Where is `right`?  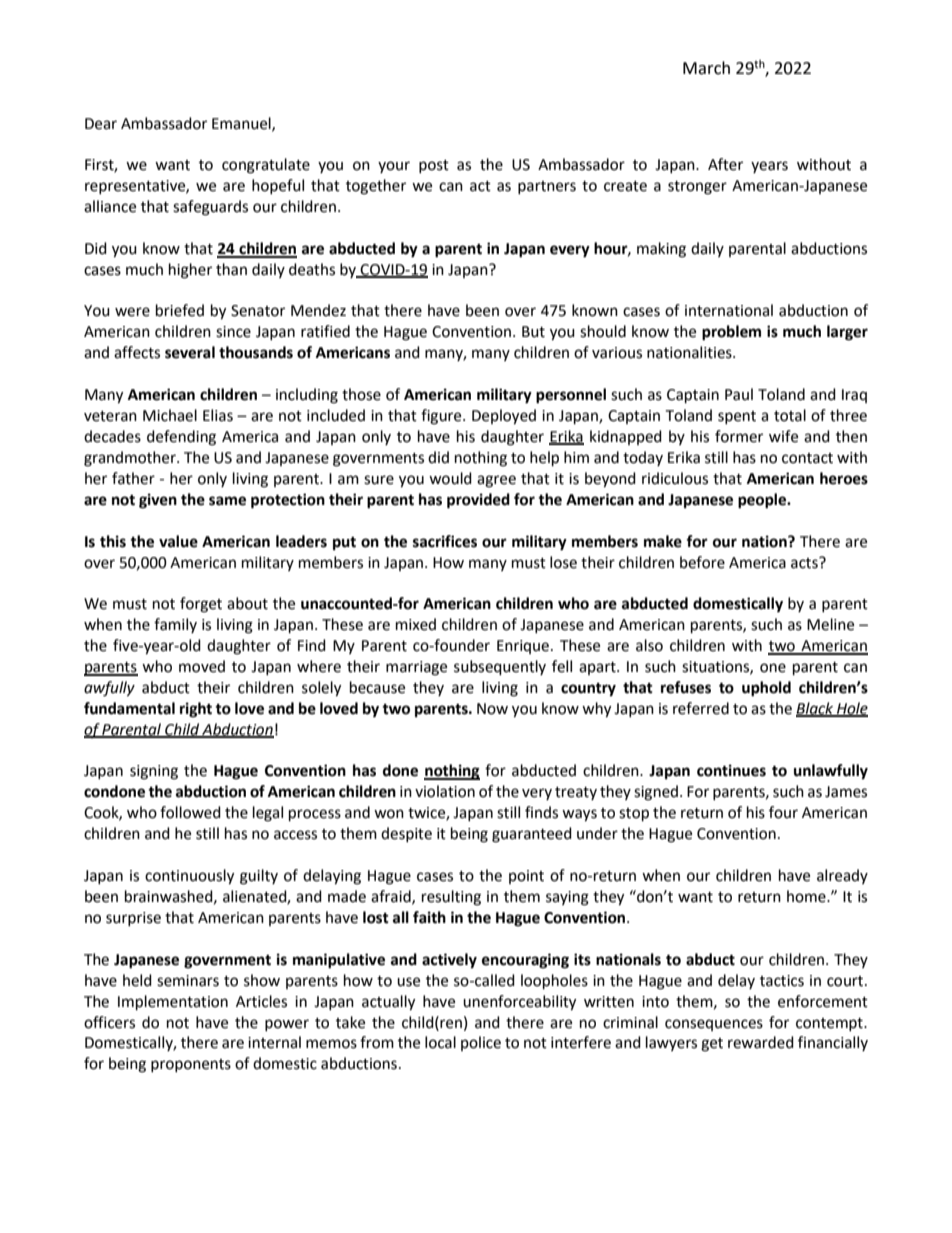
right is located at coordinates (196, 710).
